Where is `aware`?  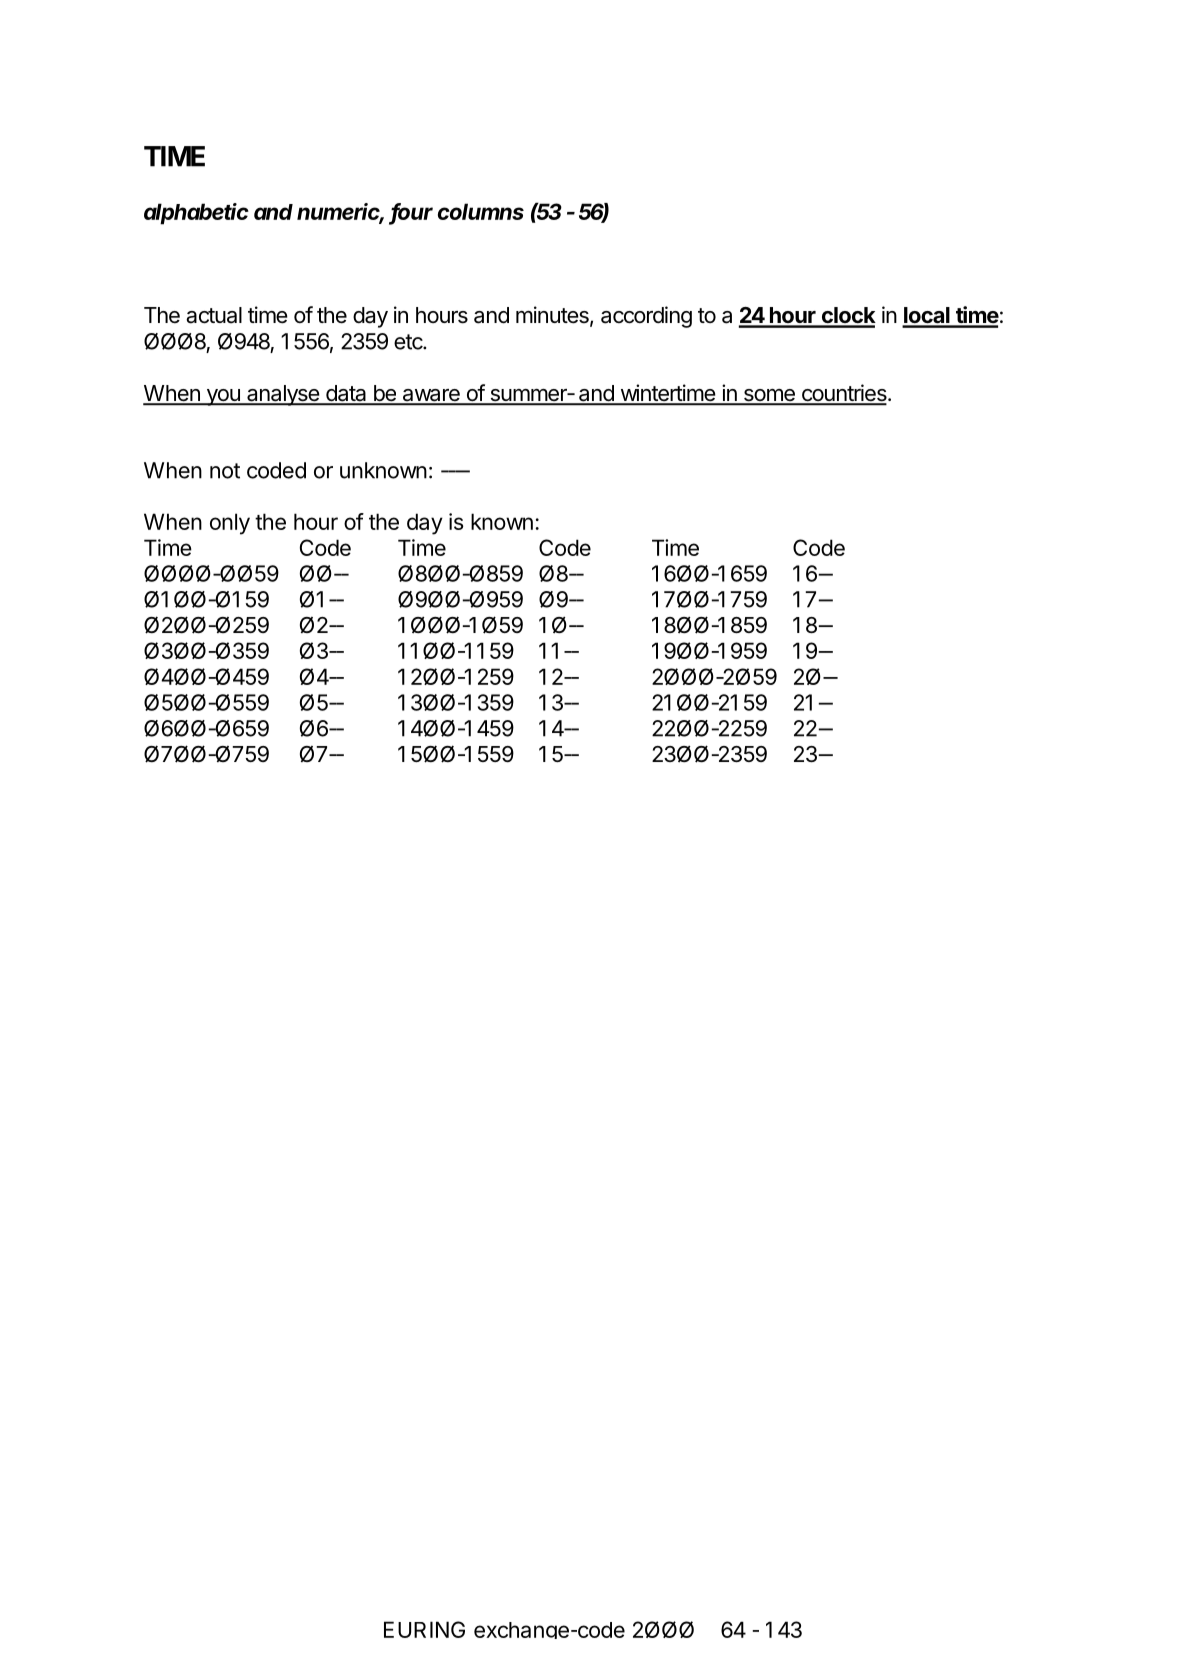 aware is located at coordinates (431, 396).
